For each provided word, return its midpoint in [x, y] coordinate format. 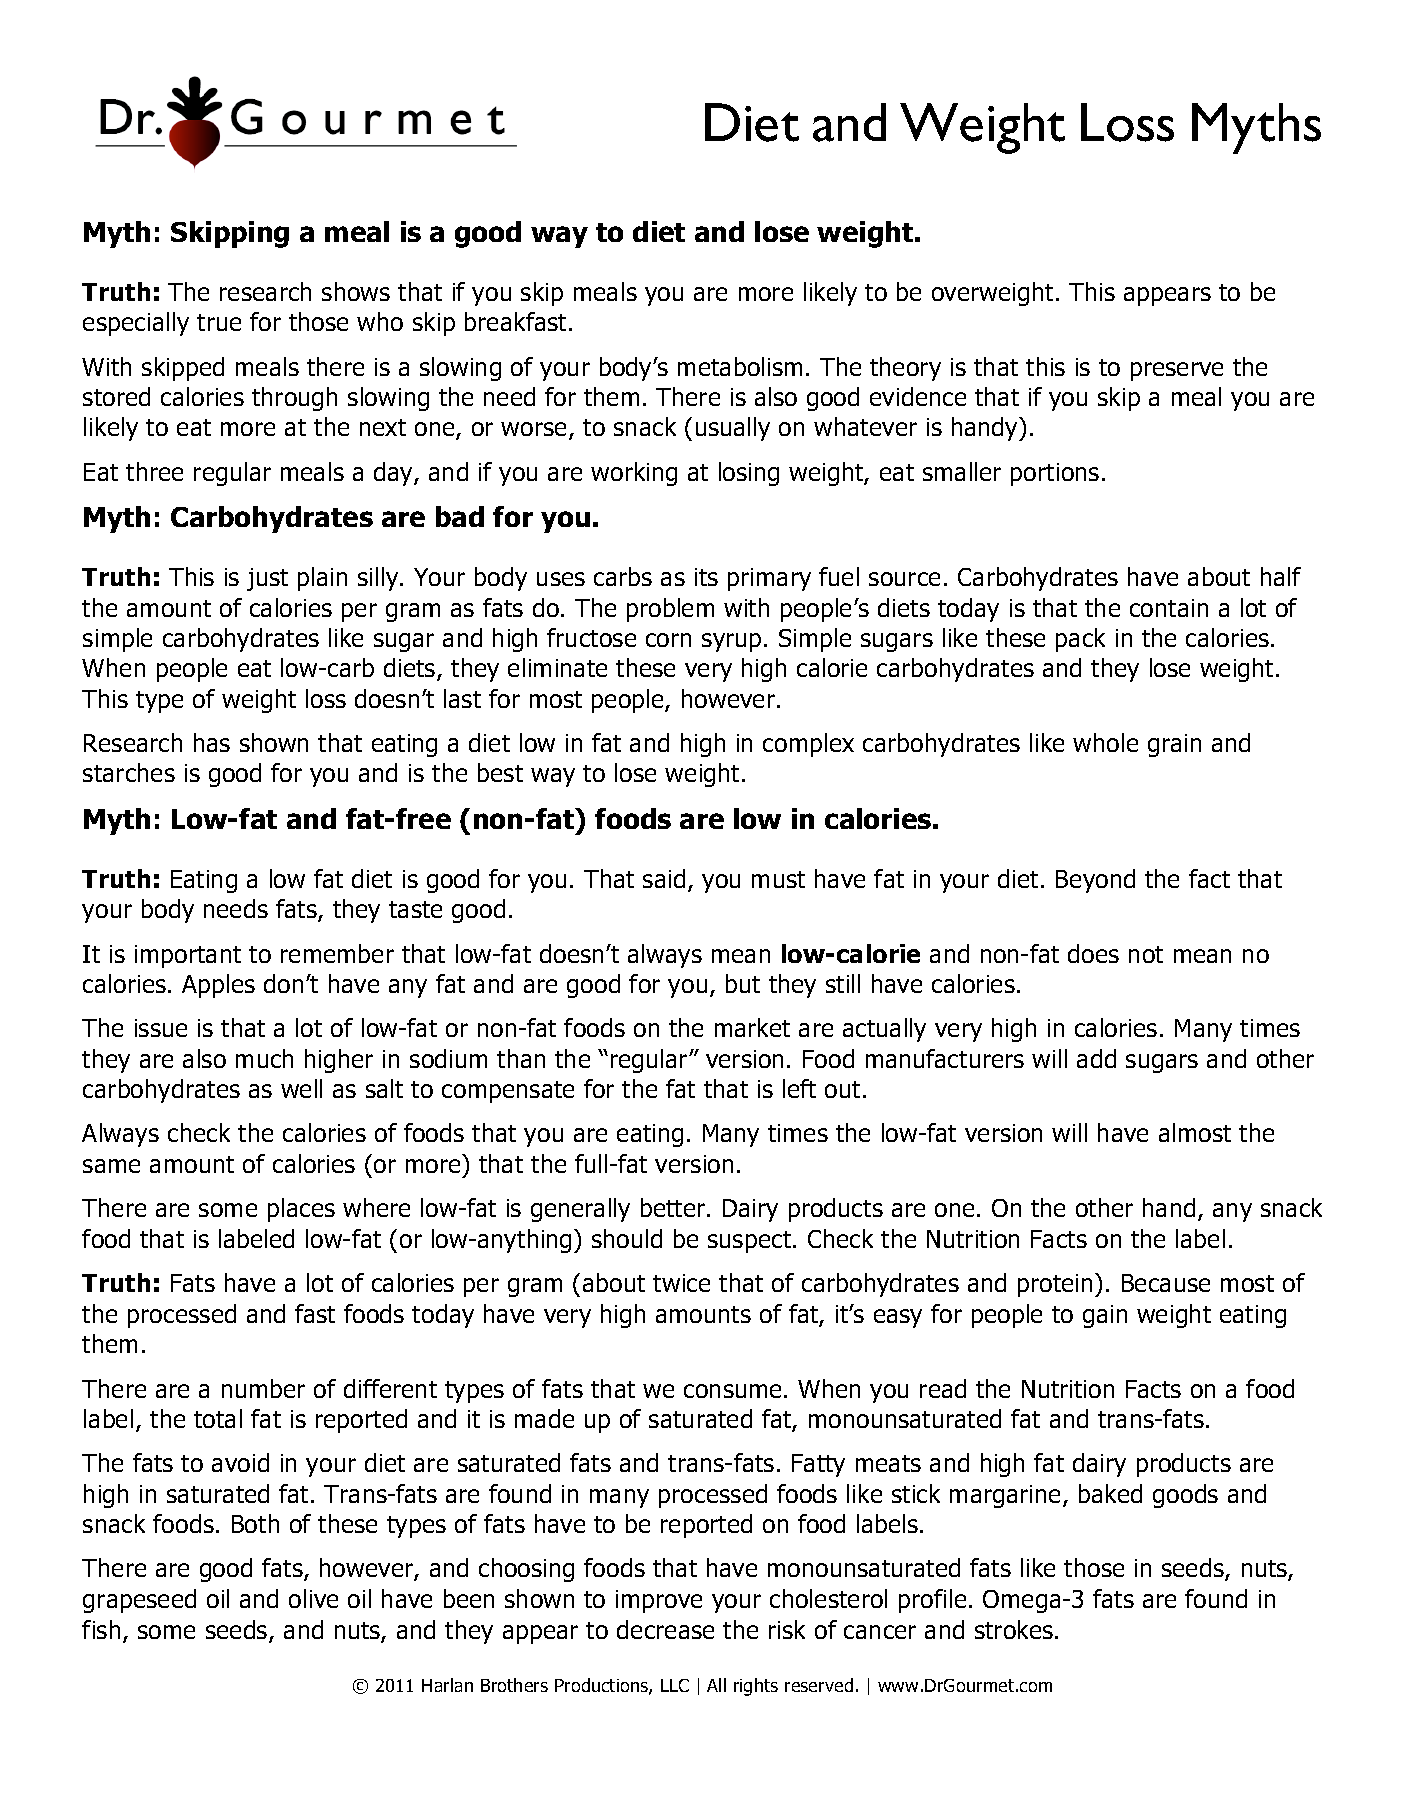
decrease [665, 1629]
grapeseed [139, 1601]
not [1146, 954]
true [219, 322]
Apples [218, 986]
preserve [1177, 371]
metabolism [740, 366]
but [743, 983]
